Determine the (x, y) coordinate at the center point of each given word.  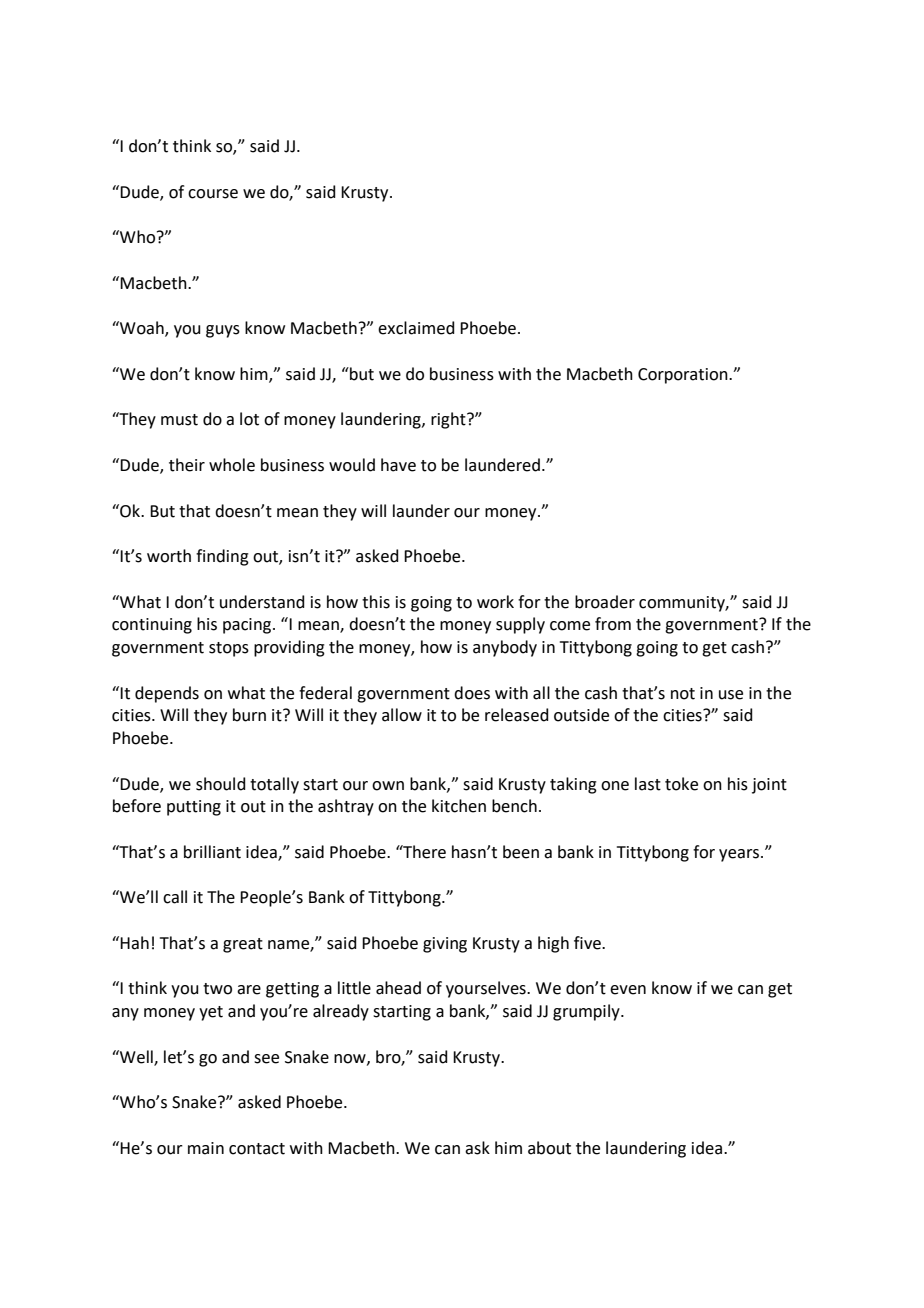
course (213, 194)
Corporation (684, 376)
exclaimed (416, 328)
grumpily (587, 1012)
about (549, 1148)
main (206, 1148)
